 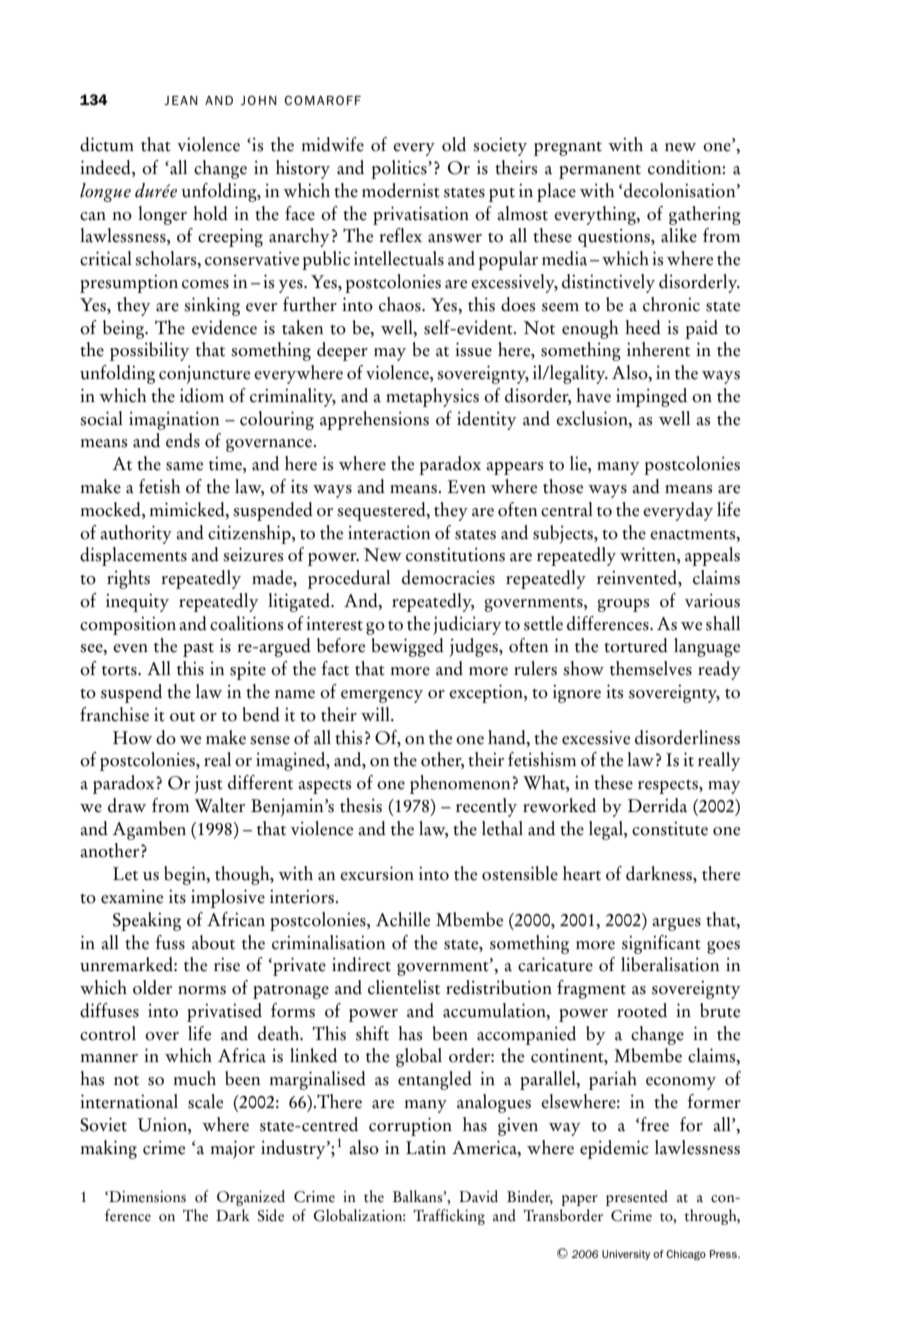 What do you see at coordinates (198, 650) in the screenshot?
I see `past` at bounding box center [198, 650].
